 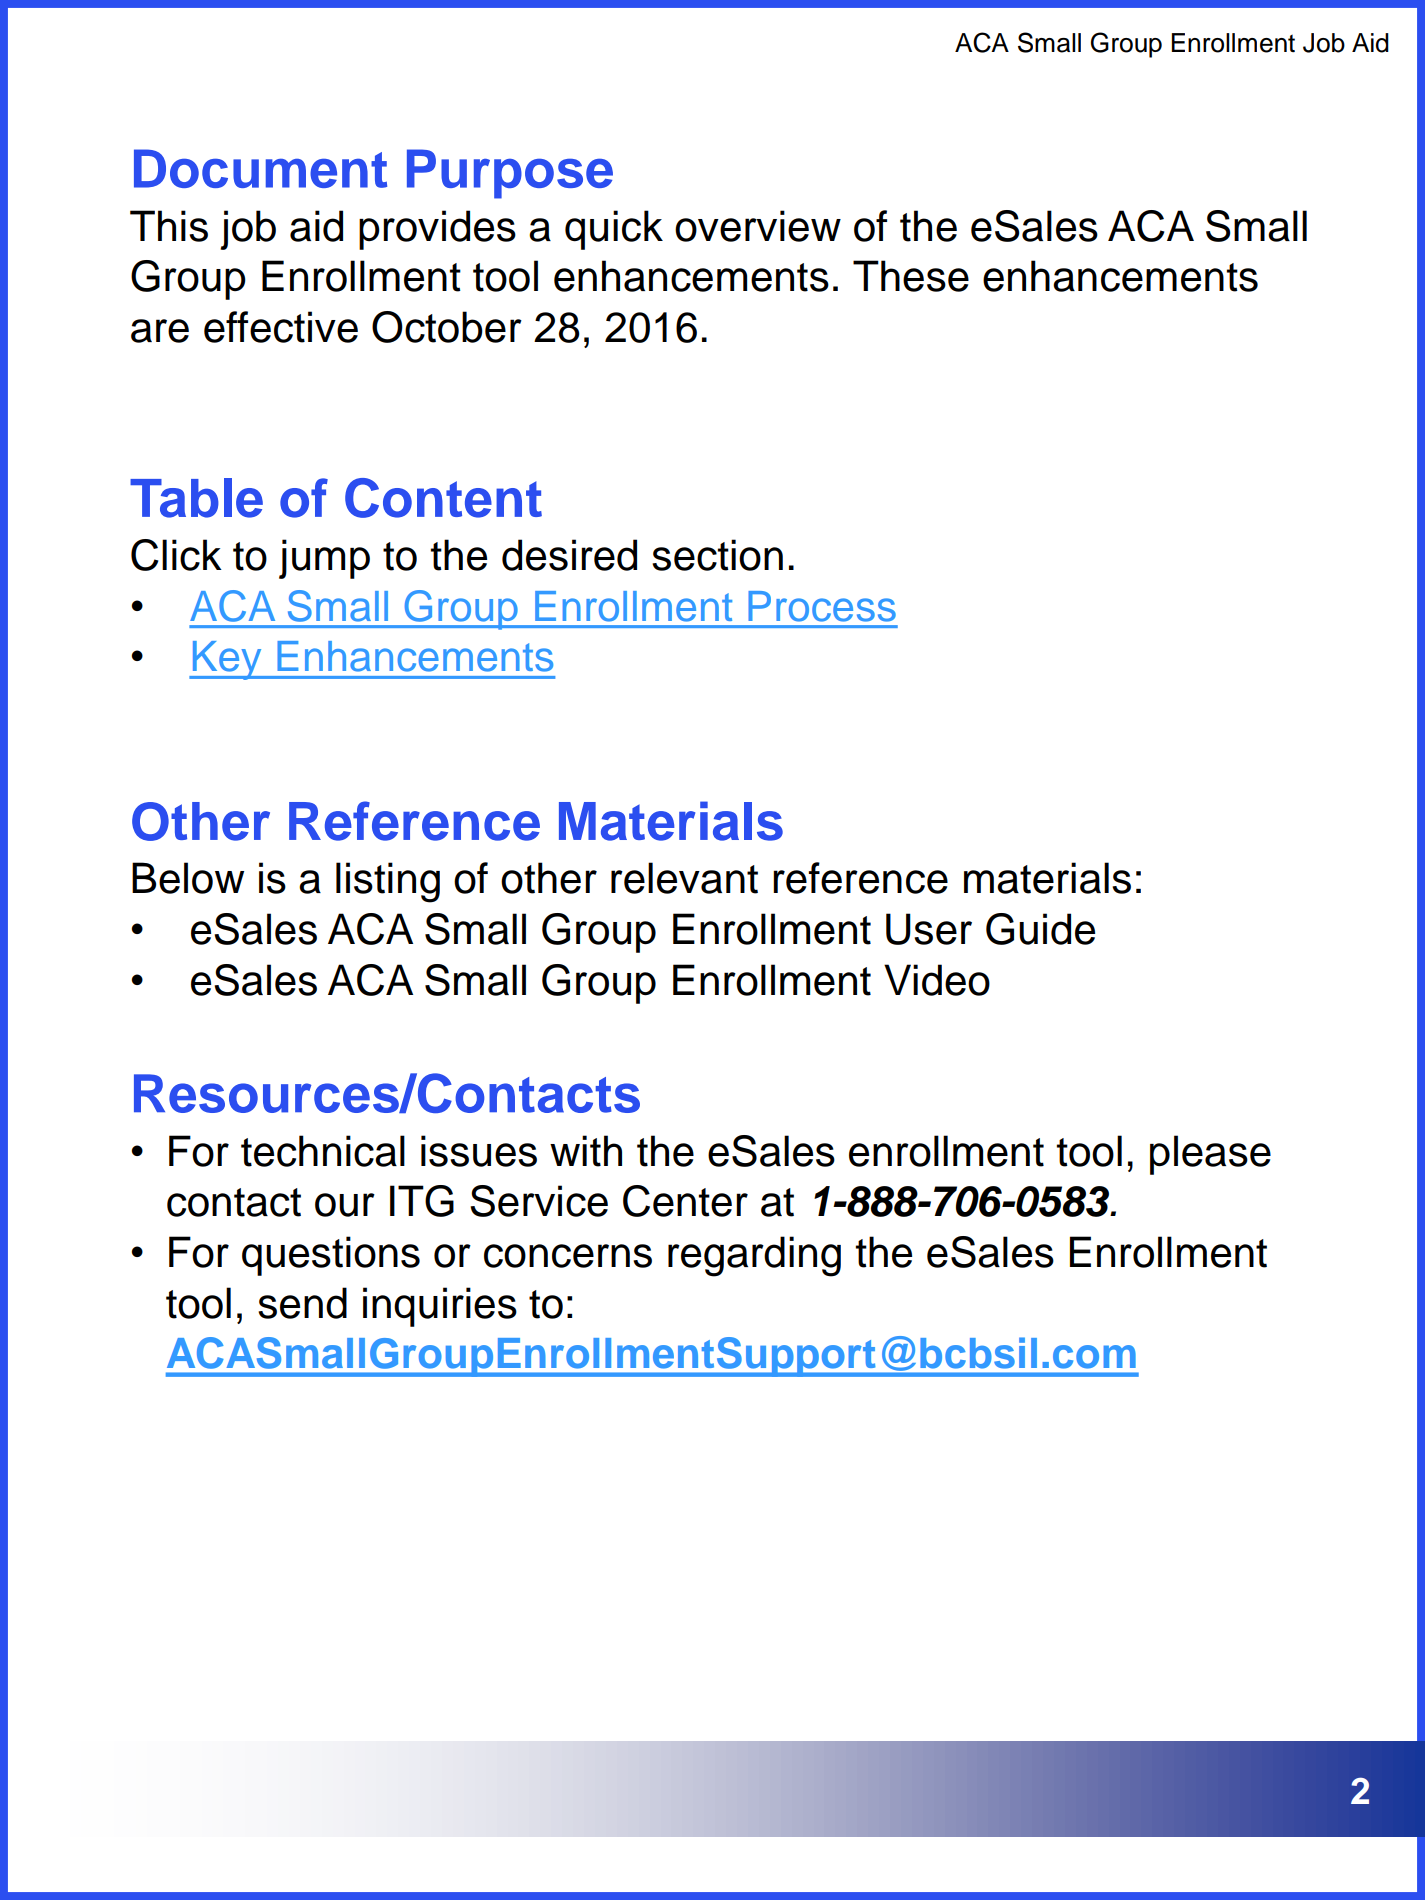 I want to click on section, so click(x=717, y=555).
